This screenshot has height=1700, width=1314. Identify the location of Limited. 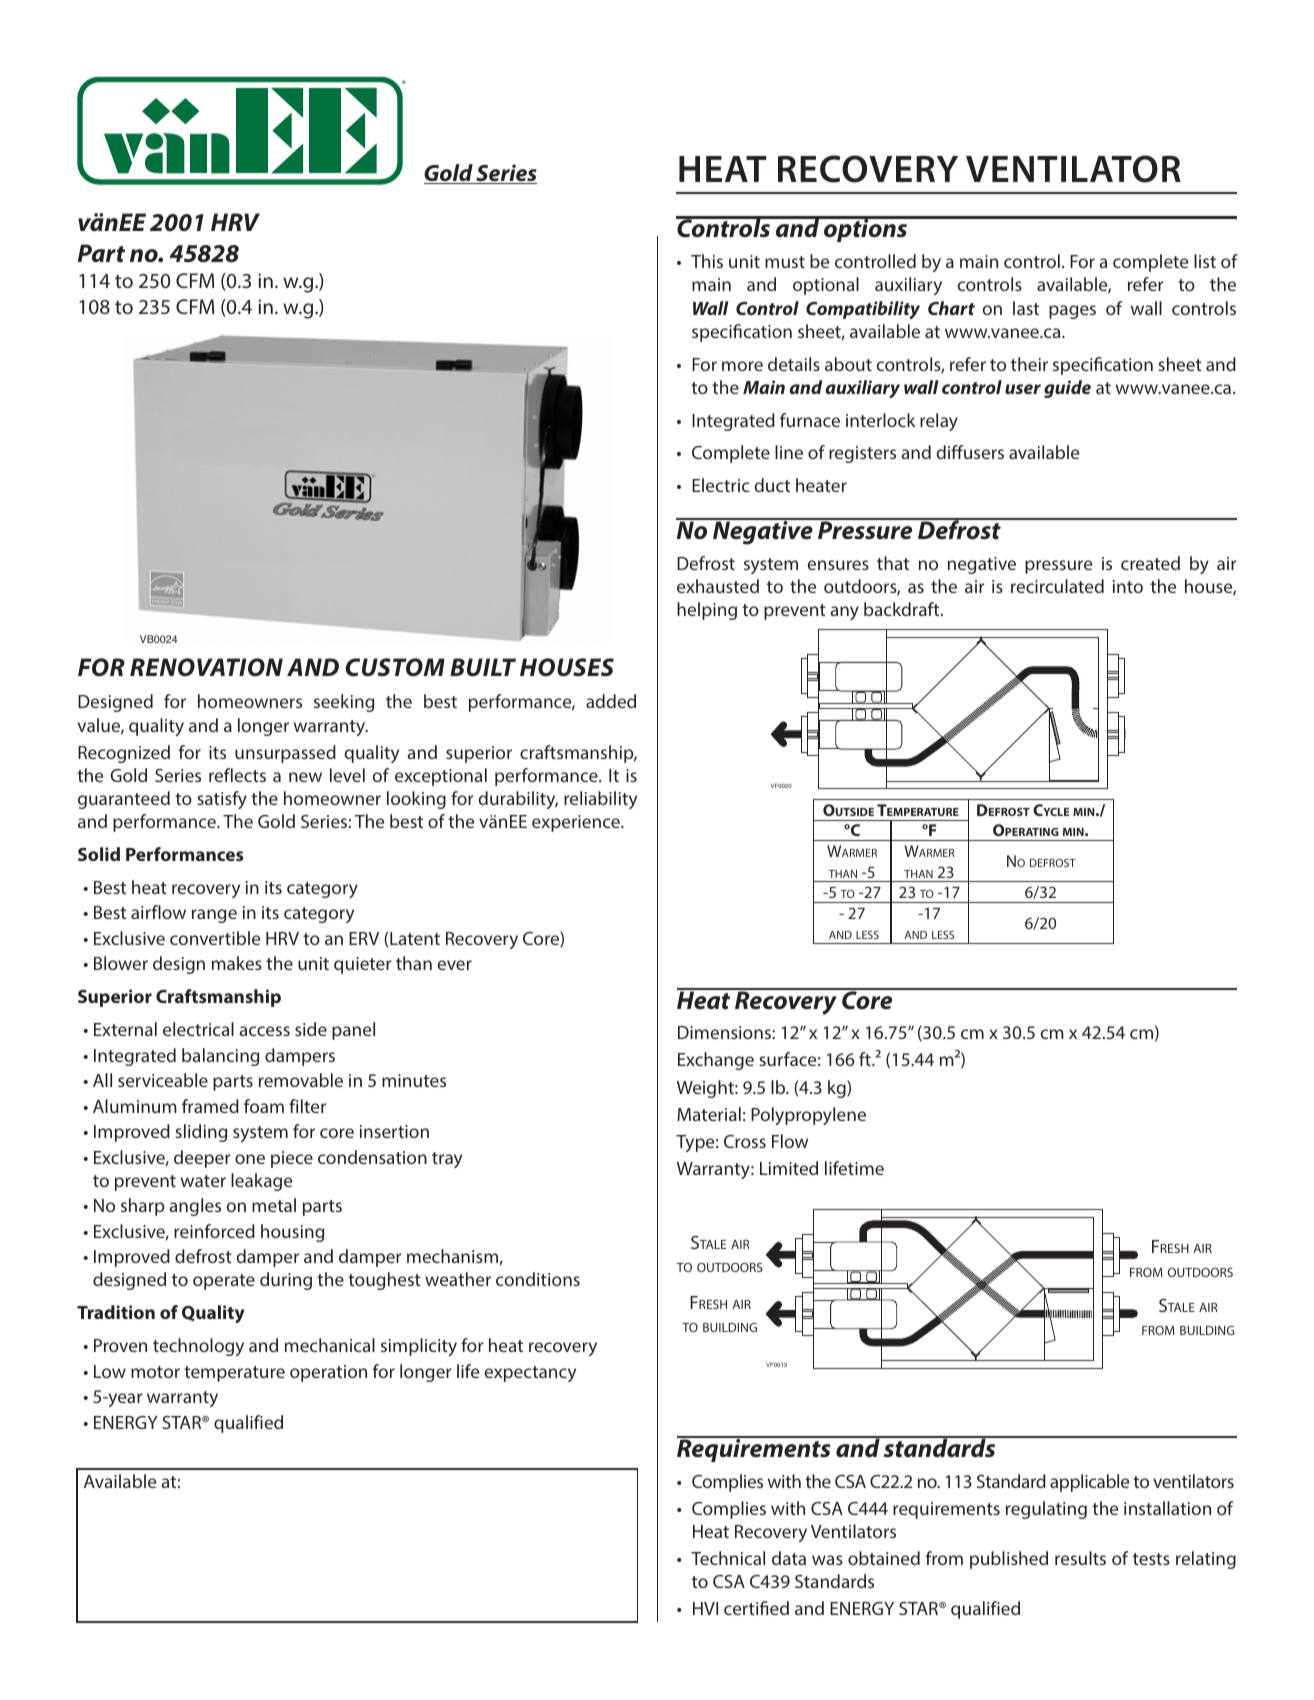
(789, 1168).
